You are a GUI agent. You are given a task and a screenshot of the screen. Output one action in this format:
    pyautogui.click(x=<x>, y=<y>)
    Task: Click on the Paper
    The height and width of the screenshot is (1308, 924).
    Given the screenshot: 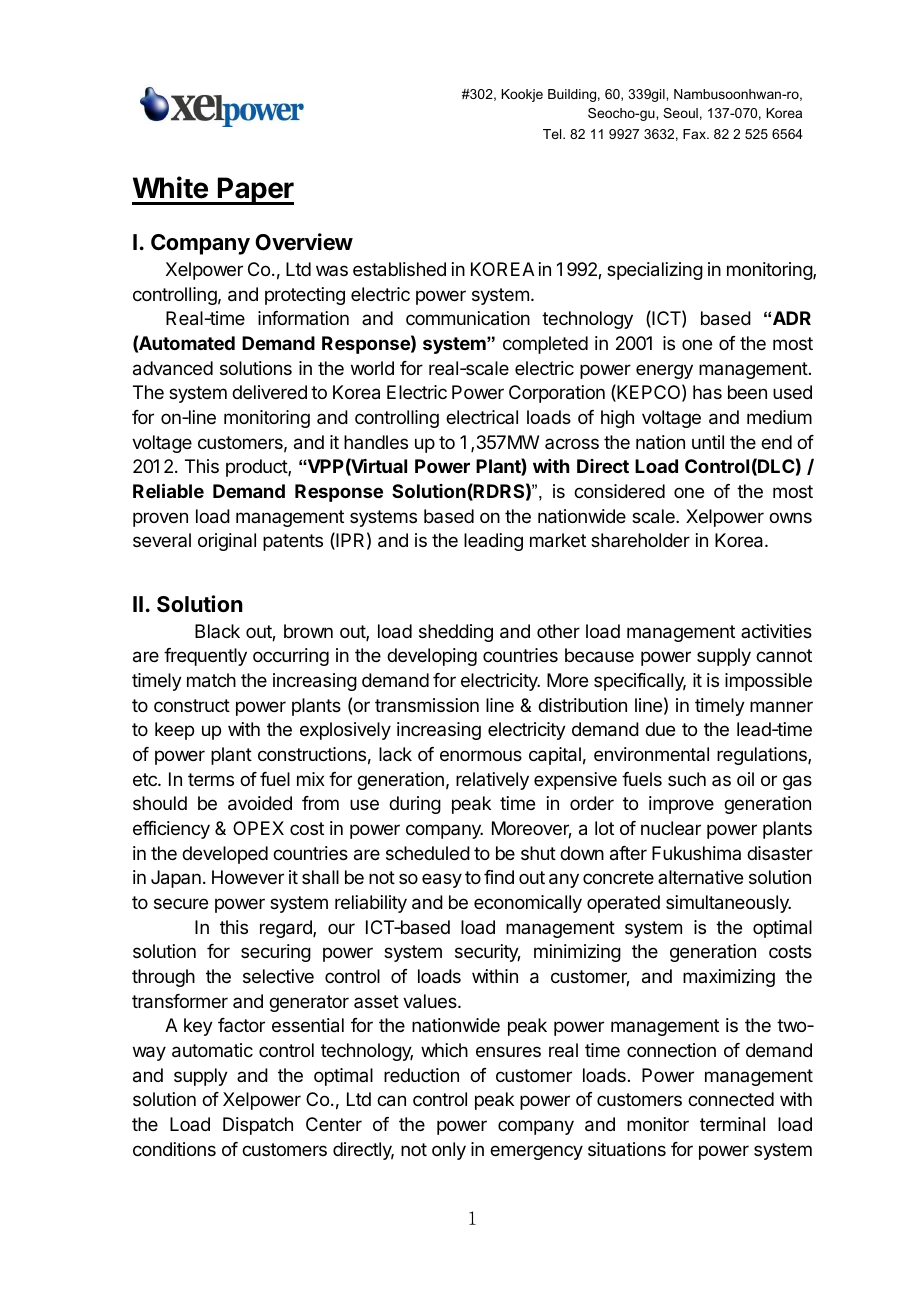 What is the action you would take?
    pyautogui.click(x=255, y=191)
